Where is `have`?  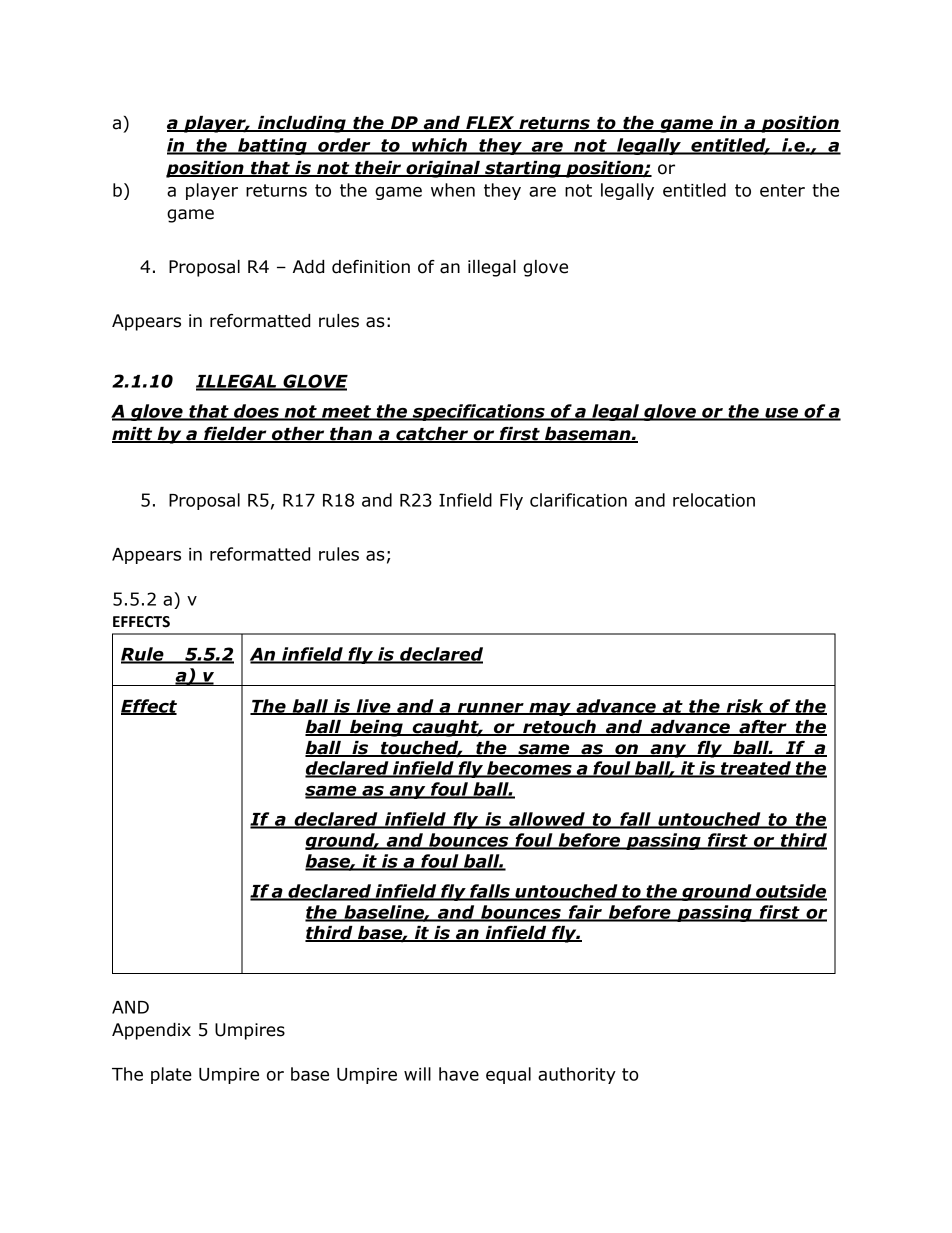 have is located at coordinates (459, 1074).
